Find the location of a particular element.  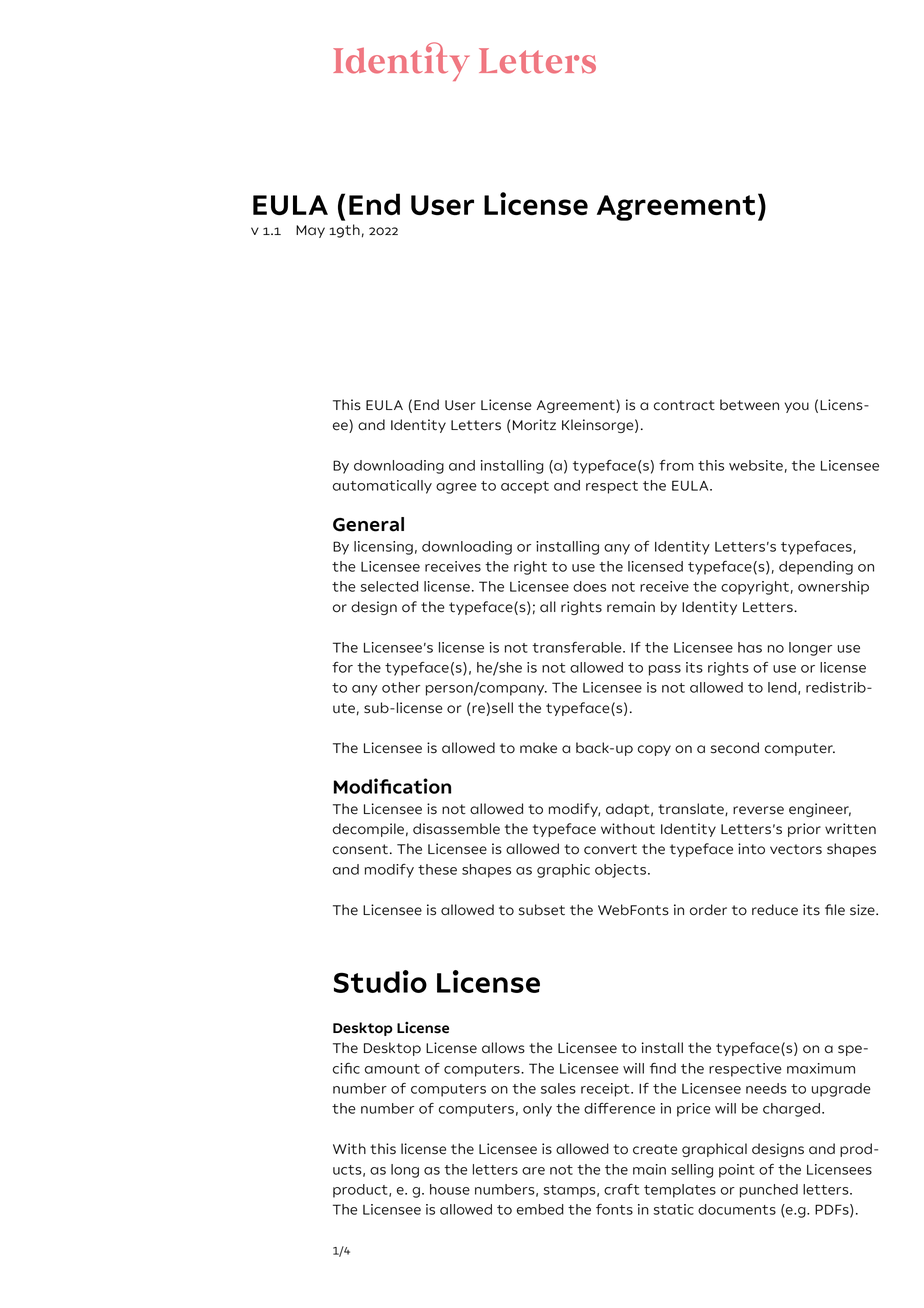

punched is located at coordinates (769, 1191).
